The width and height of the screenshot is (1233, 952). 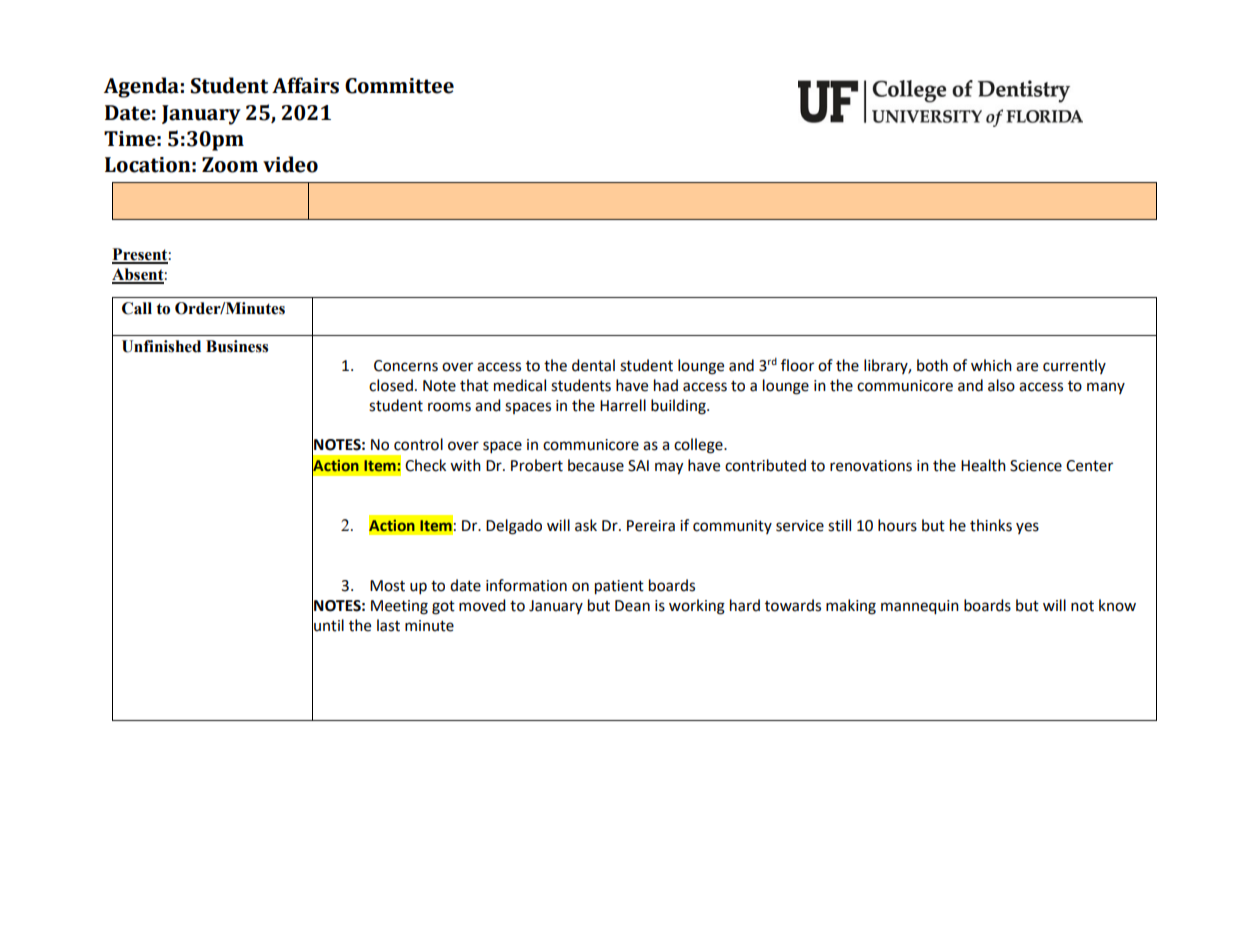 I want to click on dental, so click(x=593, y=365).
